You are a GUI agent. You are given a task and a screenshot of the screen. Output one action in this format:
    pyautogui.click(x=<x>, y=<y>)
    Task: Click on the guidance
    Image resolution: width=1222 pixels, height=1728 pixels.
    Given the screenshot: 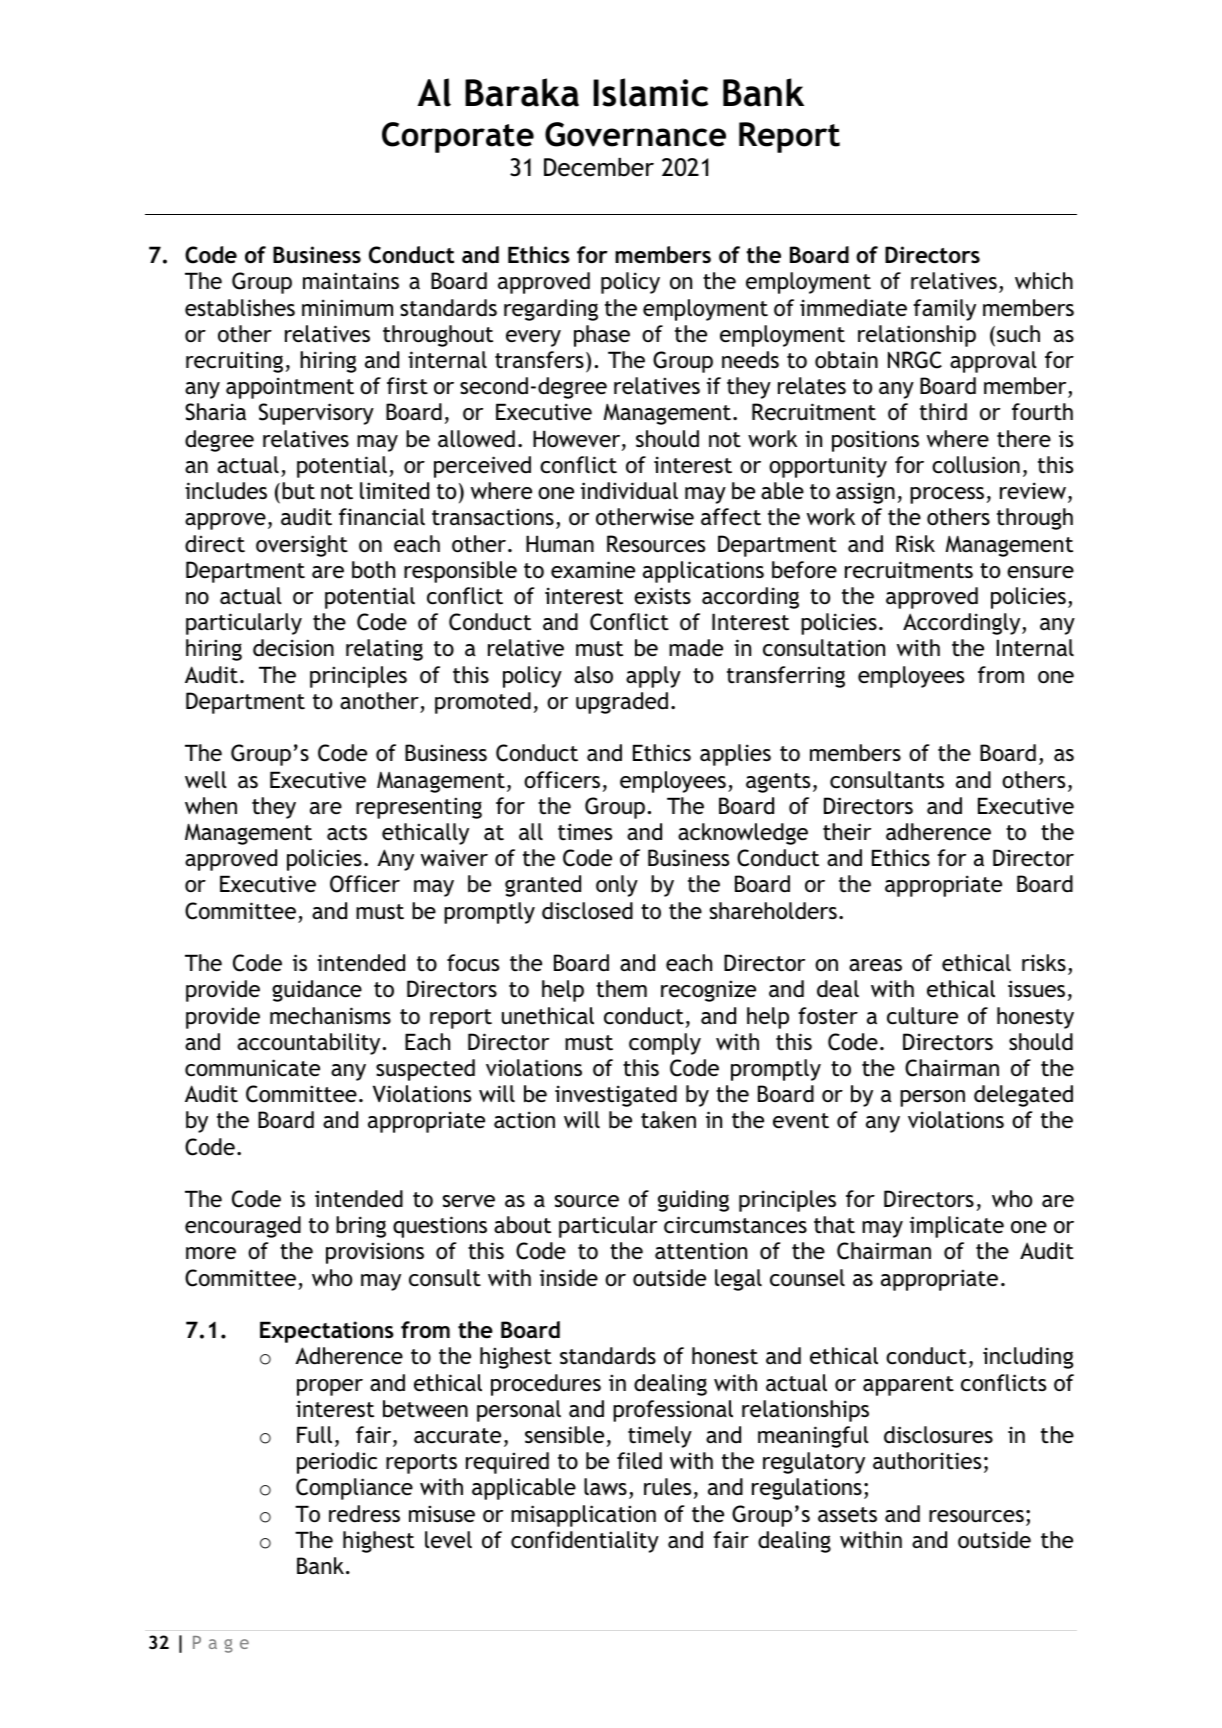 What is the action you would take?
    pyautogui.click(x=317, y=991)
